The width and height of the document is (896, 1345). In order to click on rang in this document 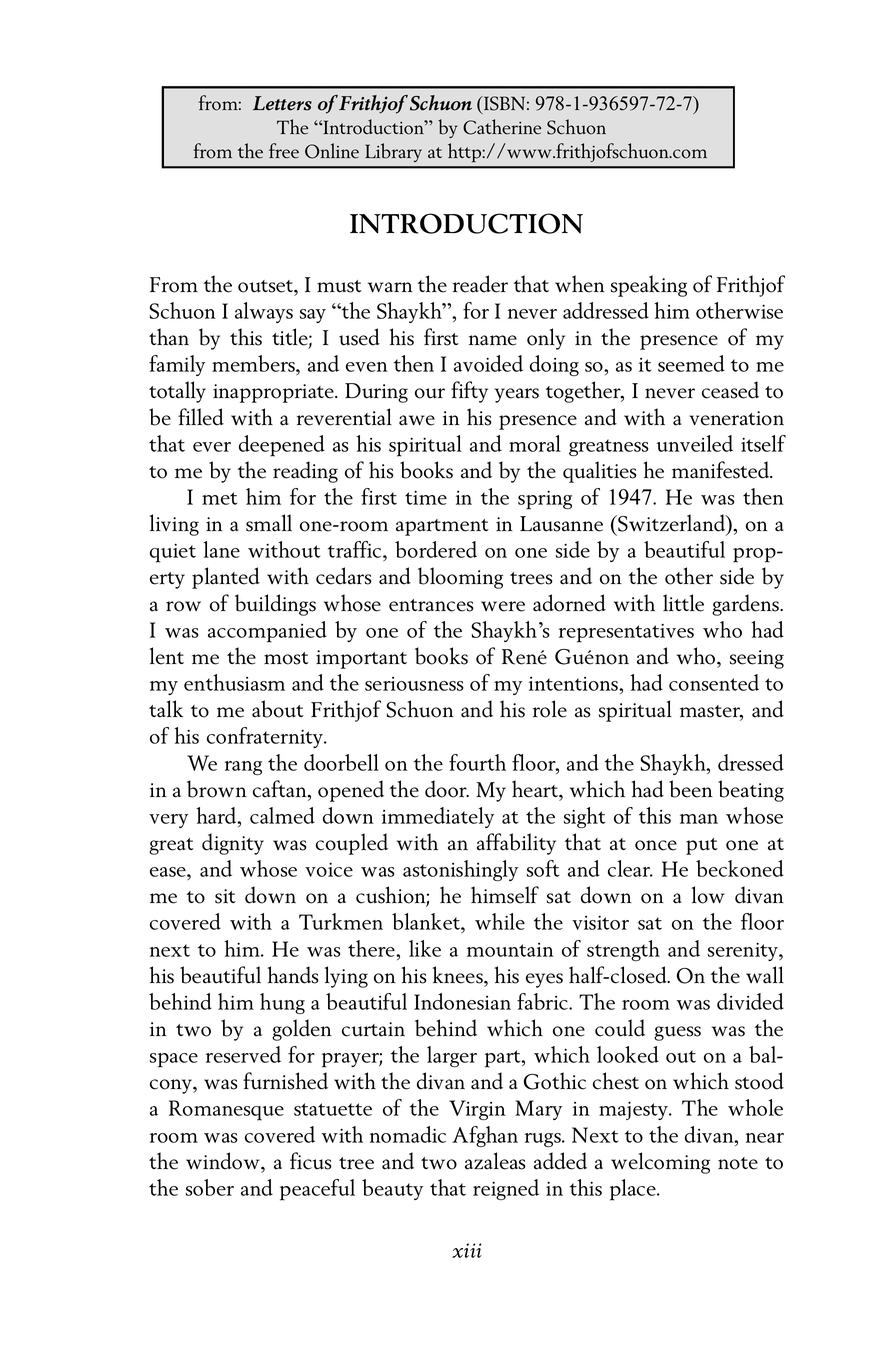, I will do `click(243, 768)`.
